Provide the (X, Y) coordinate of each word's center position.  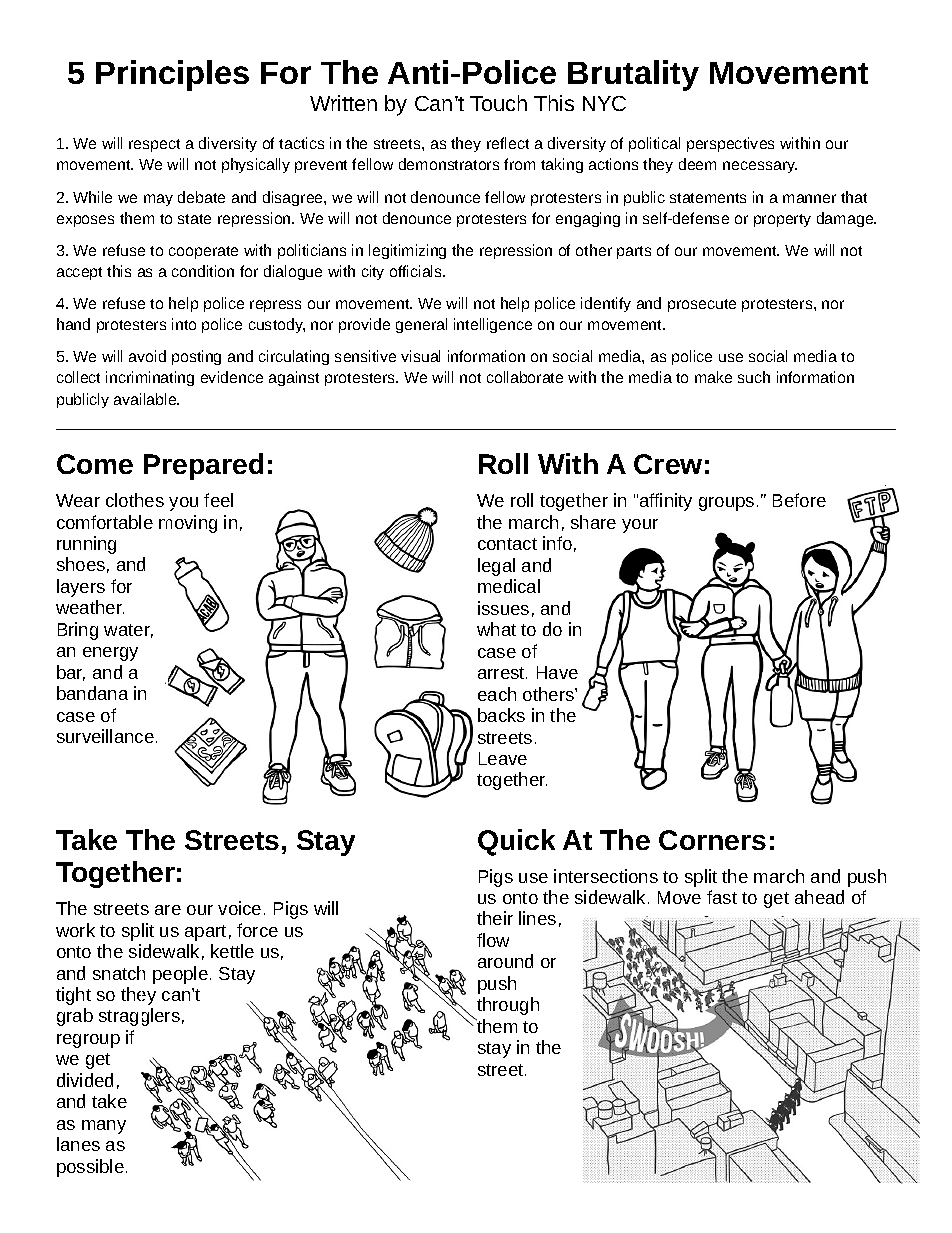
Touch (498, 103)
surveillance (105, 736)
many (104, 1127)
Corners (712, 840)
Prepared (203, 466)
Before (799, 500)
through (508, 1006)
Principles (172, 75)
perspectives (730, 144)
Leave (503, 758)
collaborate (525, 377)
